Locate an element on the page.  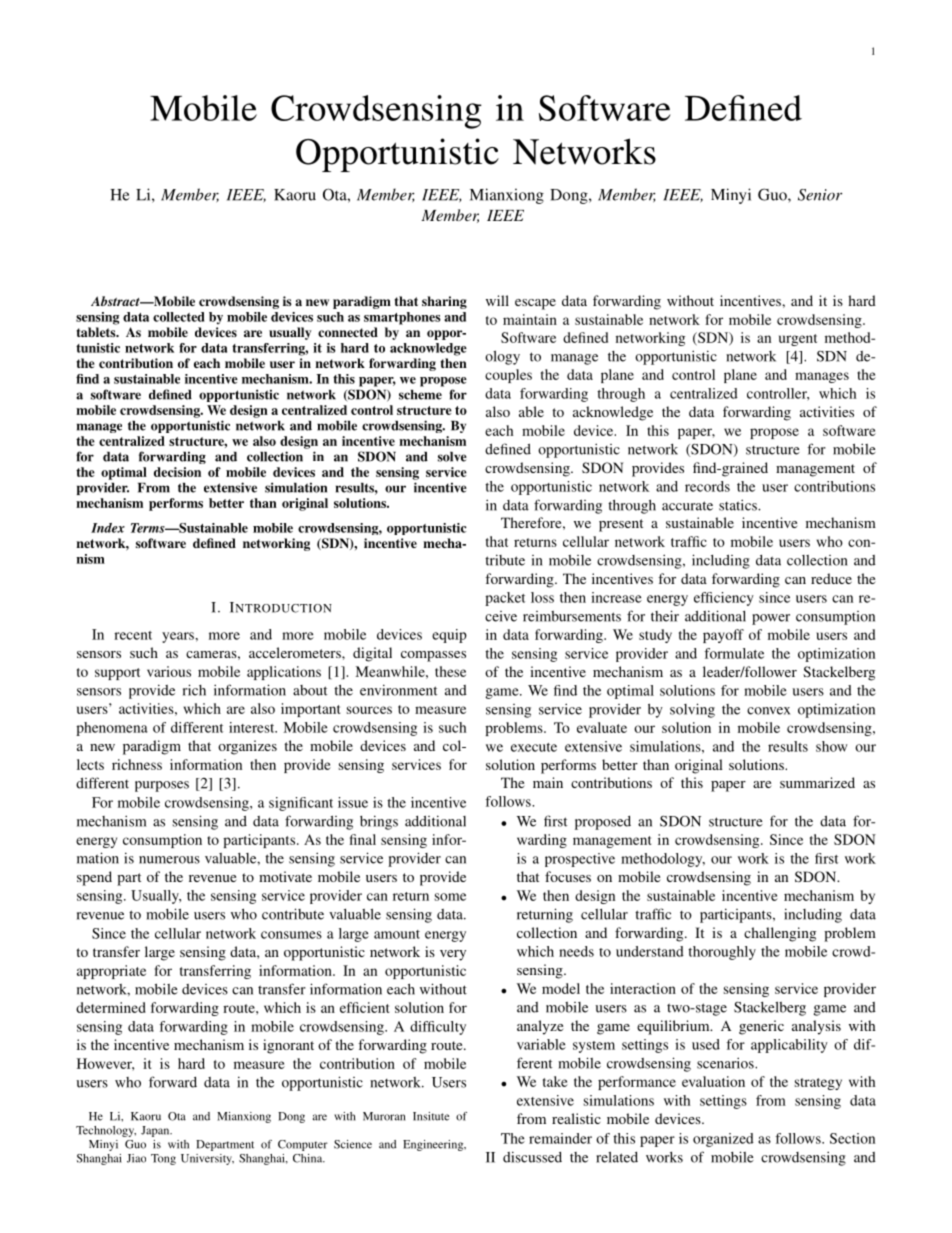
Japan is located at coordinates (156, 1131).
